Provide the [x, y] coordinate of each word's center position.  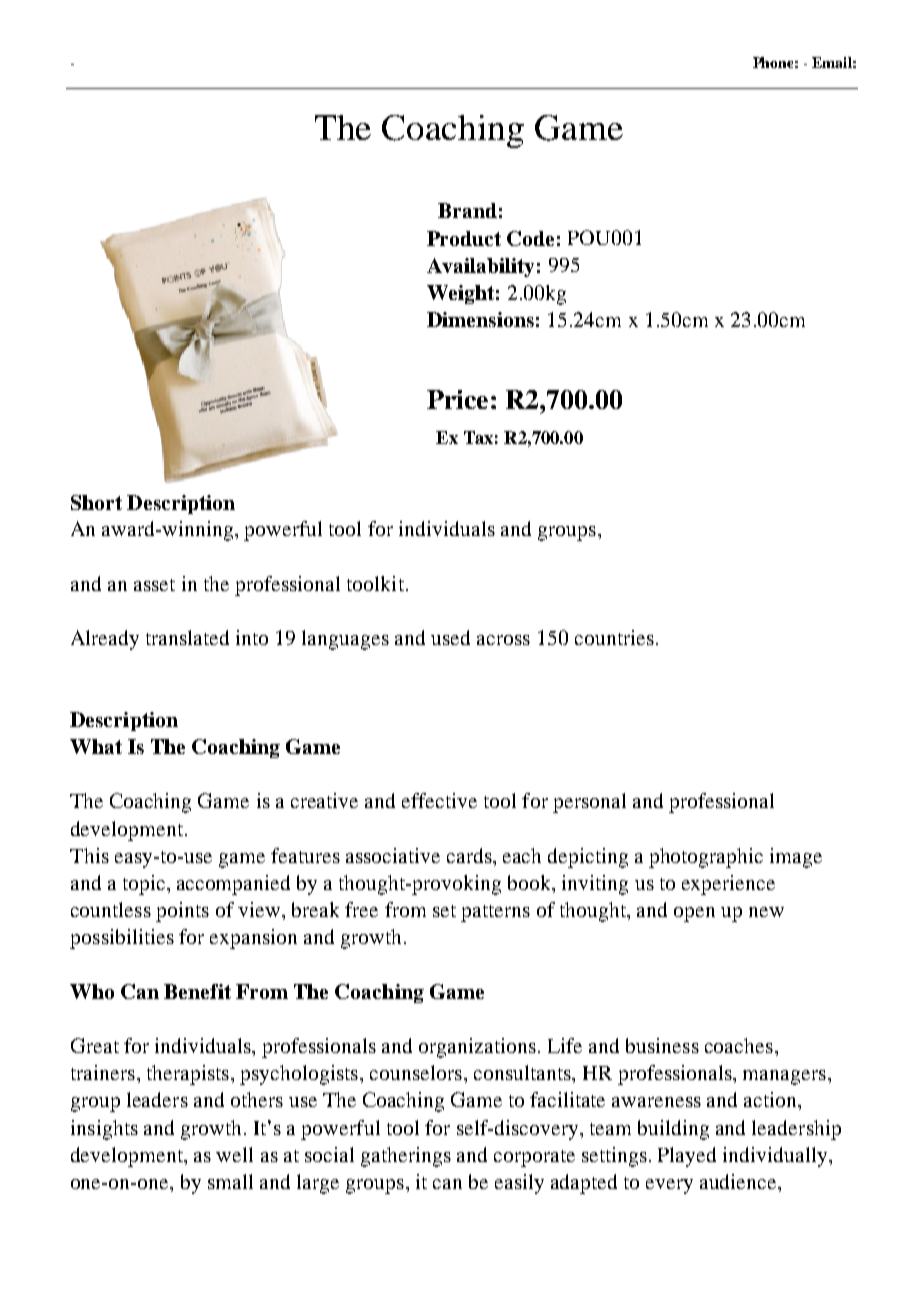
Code [530, 238]
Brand [467, 210]
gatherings [406, 1157]
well [234, 1154]
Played [687, 1157]
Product [464, 238]
